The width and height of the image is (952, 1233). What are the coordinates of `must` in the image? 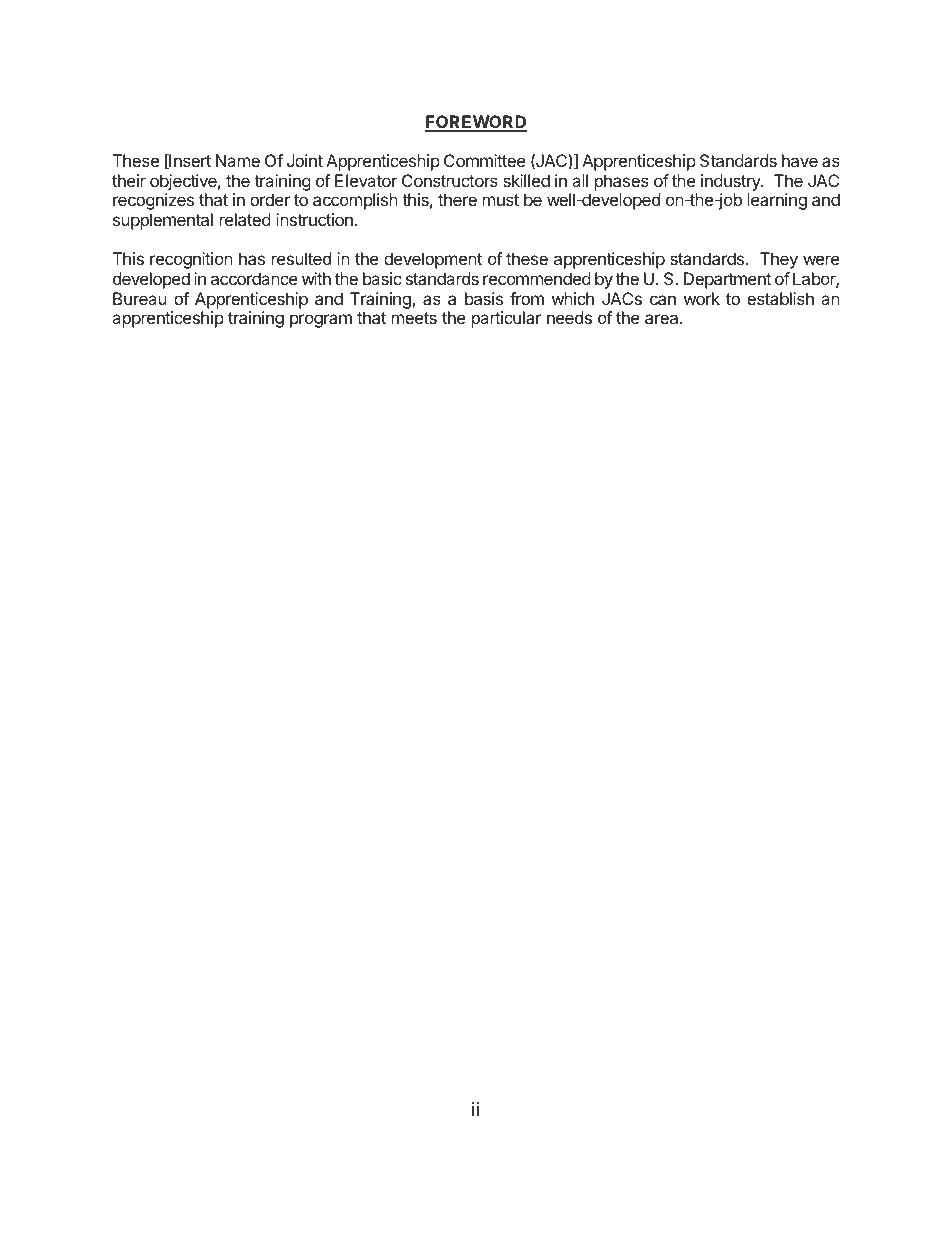 It's located at (501, 200).
